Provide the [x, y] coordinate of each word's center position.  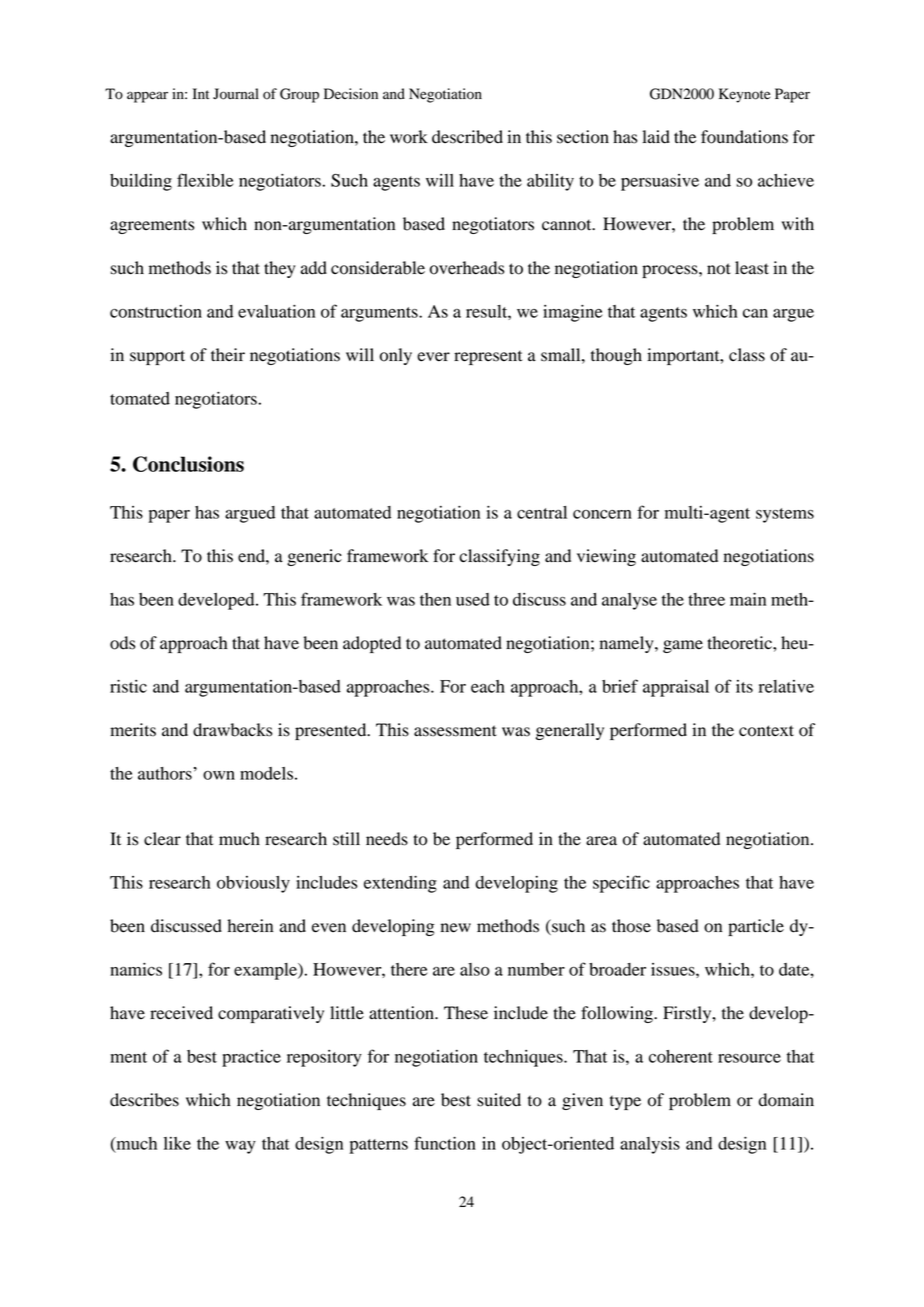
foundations [744, 137]
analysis [650, 1145]
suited [499, 1100]
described [467, 137]
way [240, 1147]
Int [201, 93]
